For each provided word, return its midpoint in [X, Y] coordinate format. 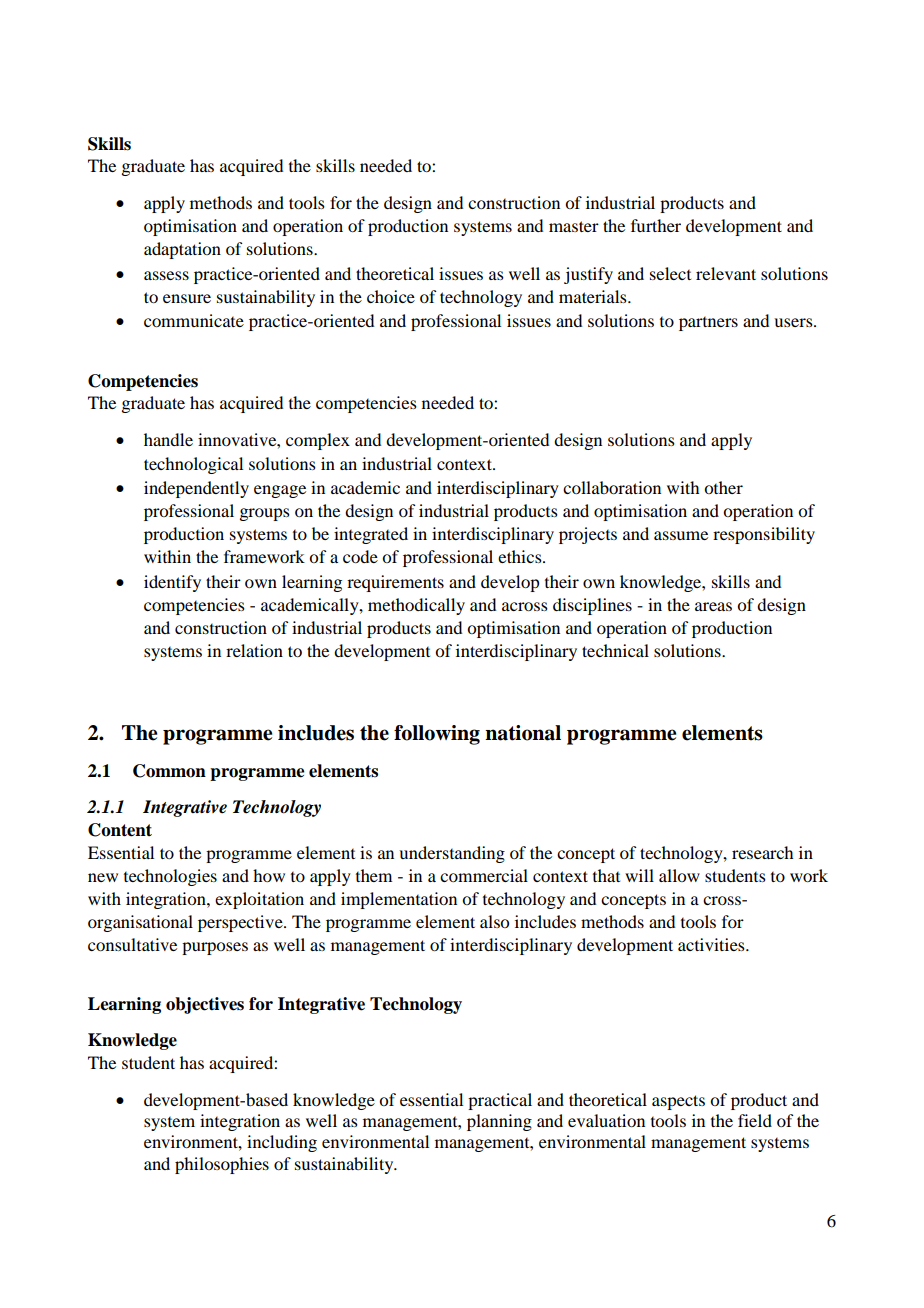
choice [391, 296]
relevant [726, 273]
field [755, 1120]
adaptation [182, 250]
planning [499, 1122]
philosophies [222, 1165]
